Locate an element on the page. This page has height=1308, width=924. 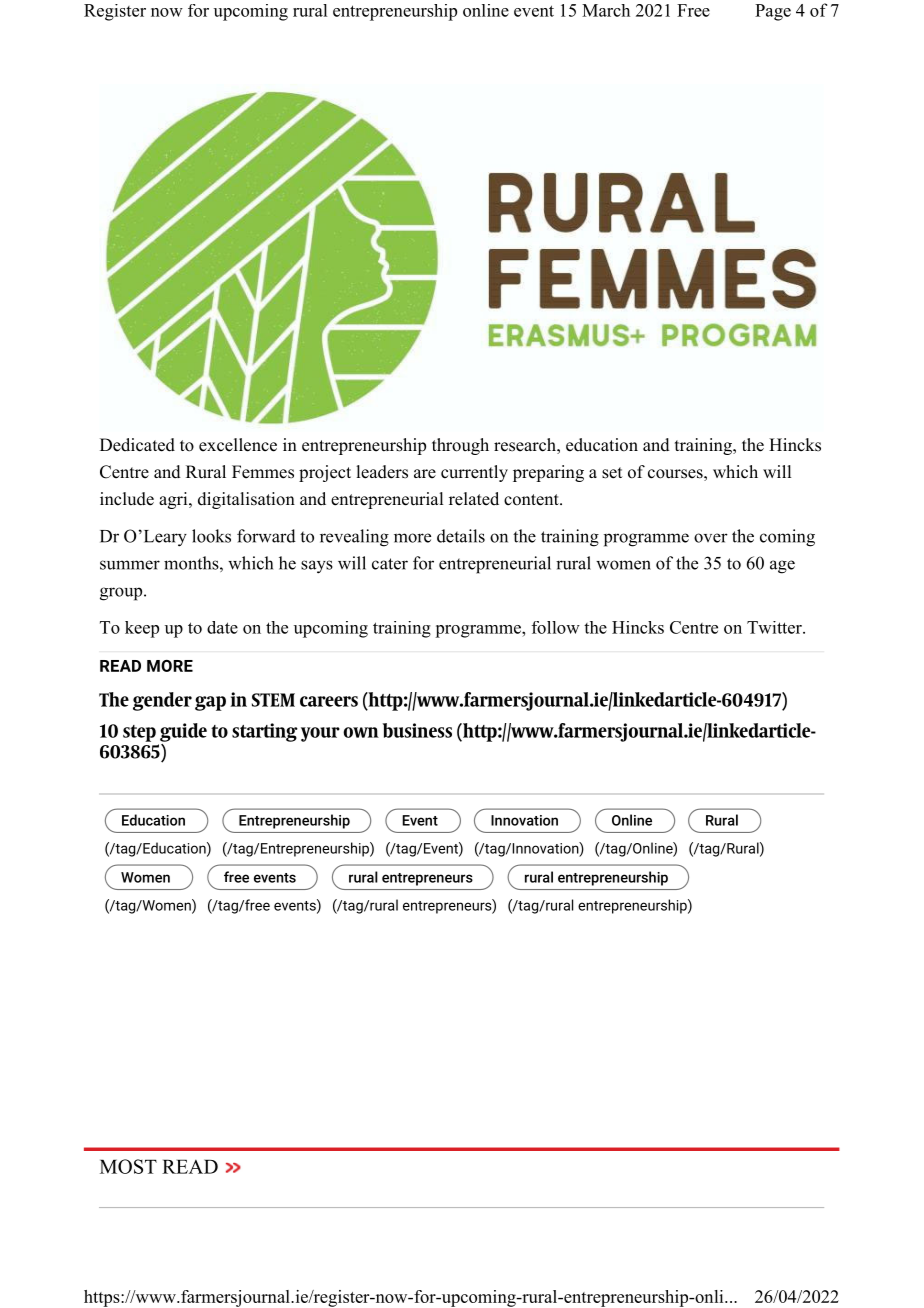
MOST is located at coordinates (128, 1166).
